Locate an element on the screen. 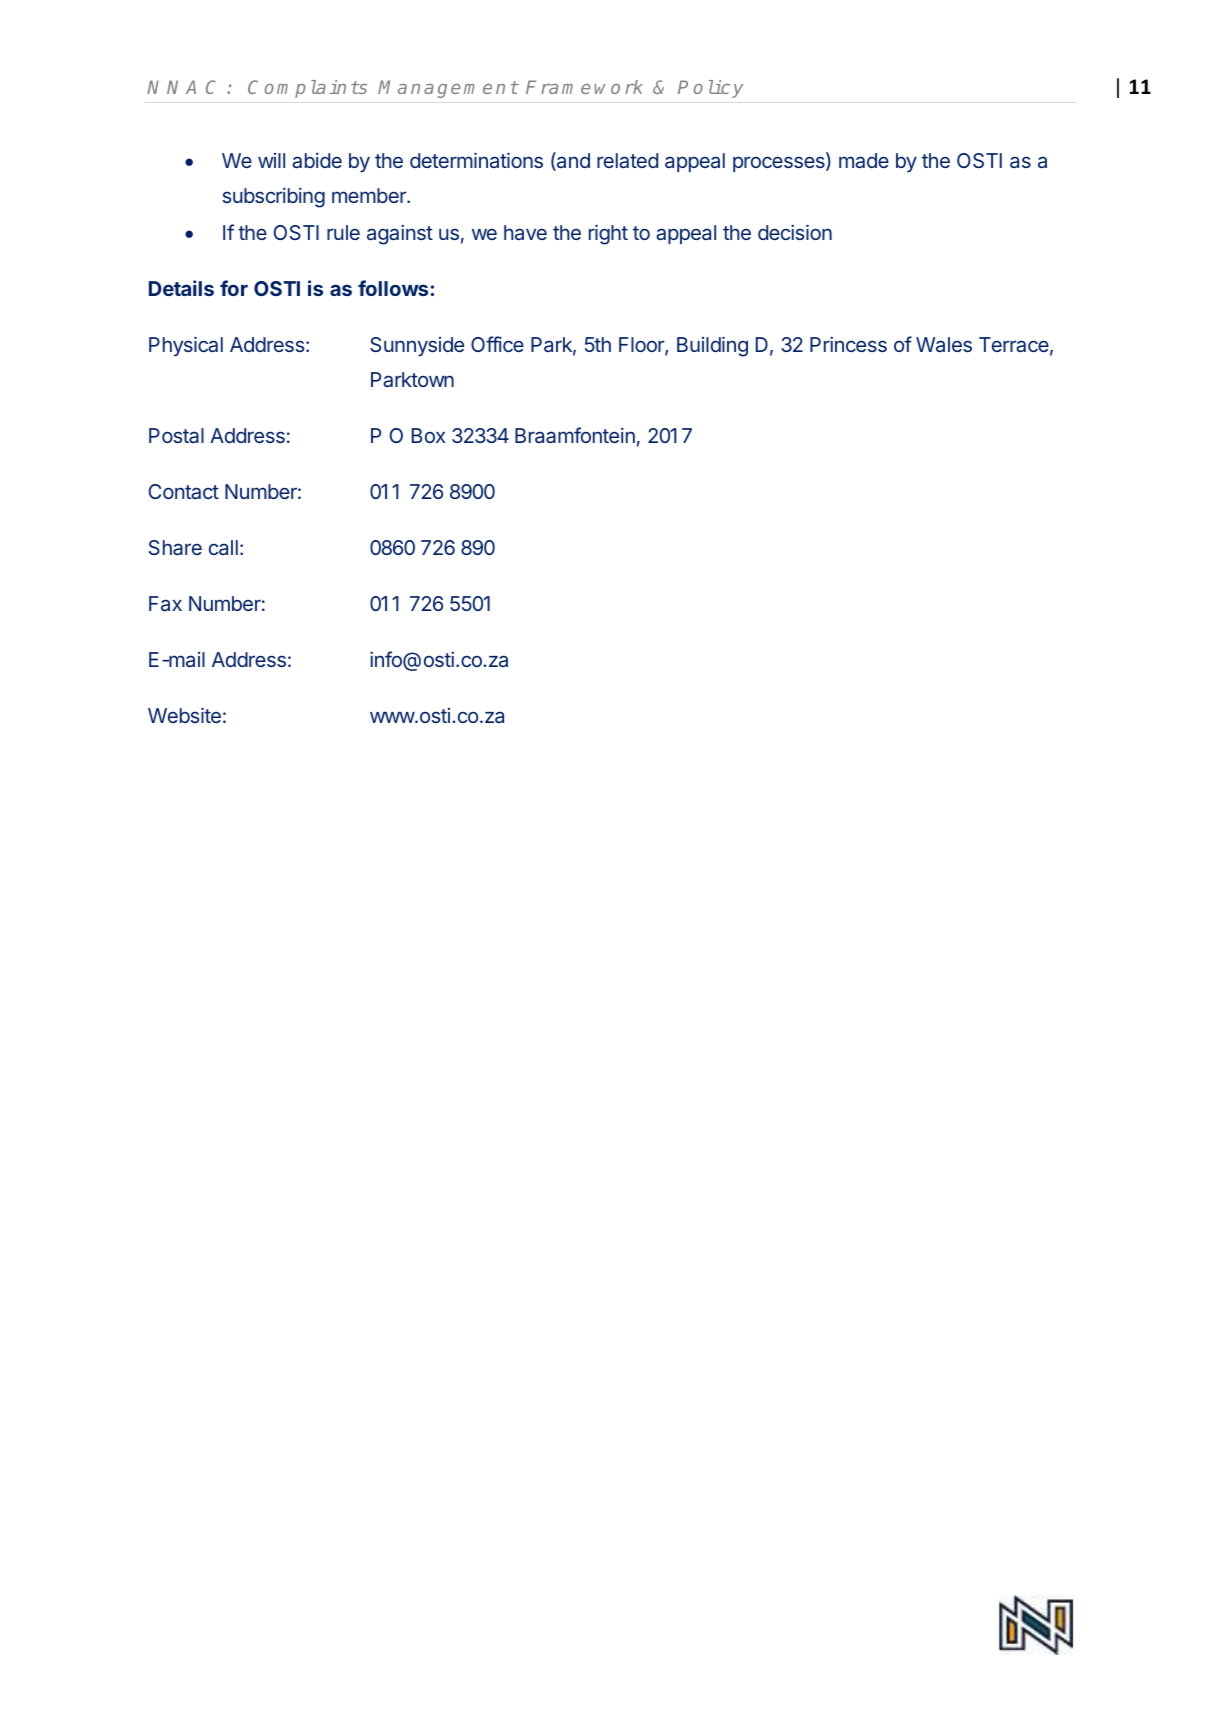 This screenshot has height=1727, width=1221. will is located at coordinates (271, 160).
